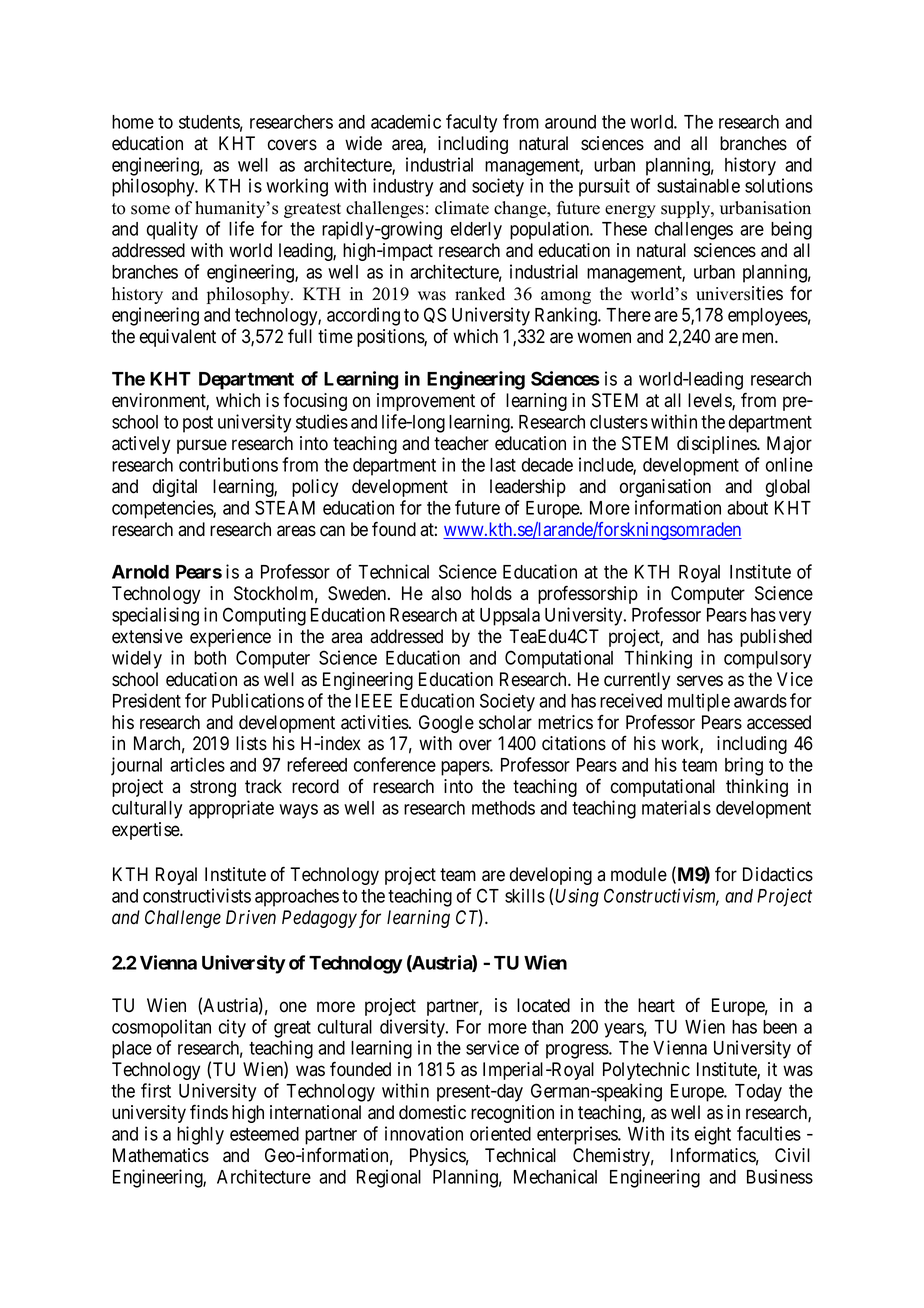 This screenshot has width=924, height=1308. Describe the element at coordinates (251, 917) in the screenshot. I see `Driven` at that location.
